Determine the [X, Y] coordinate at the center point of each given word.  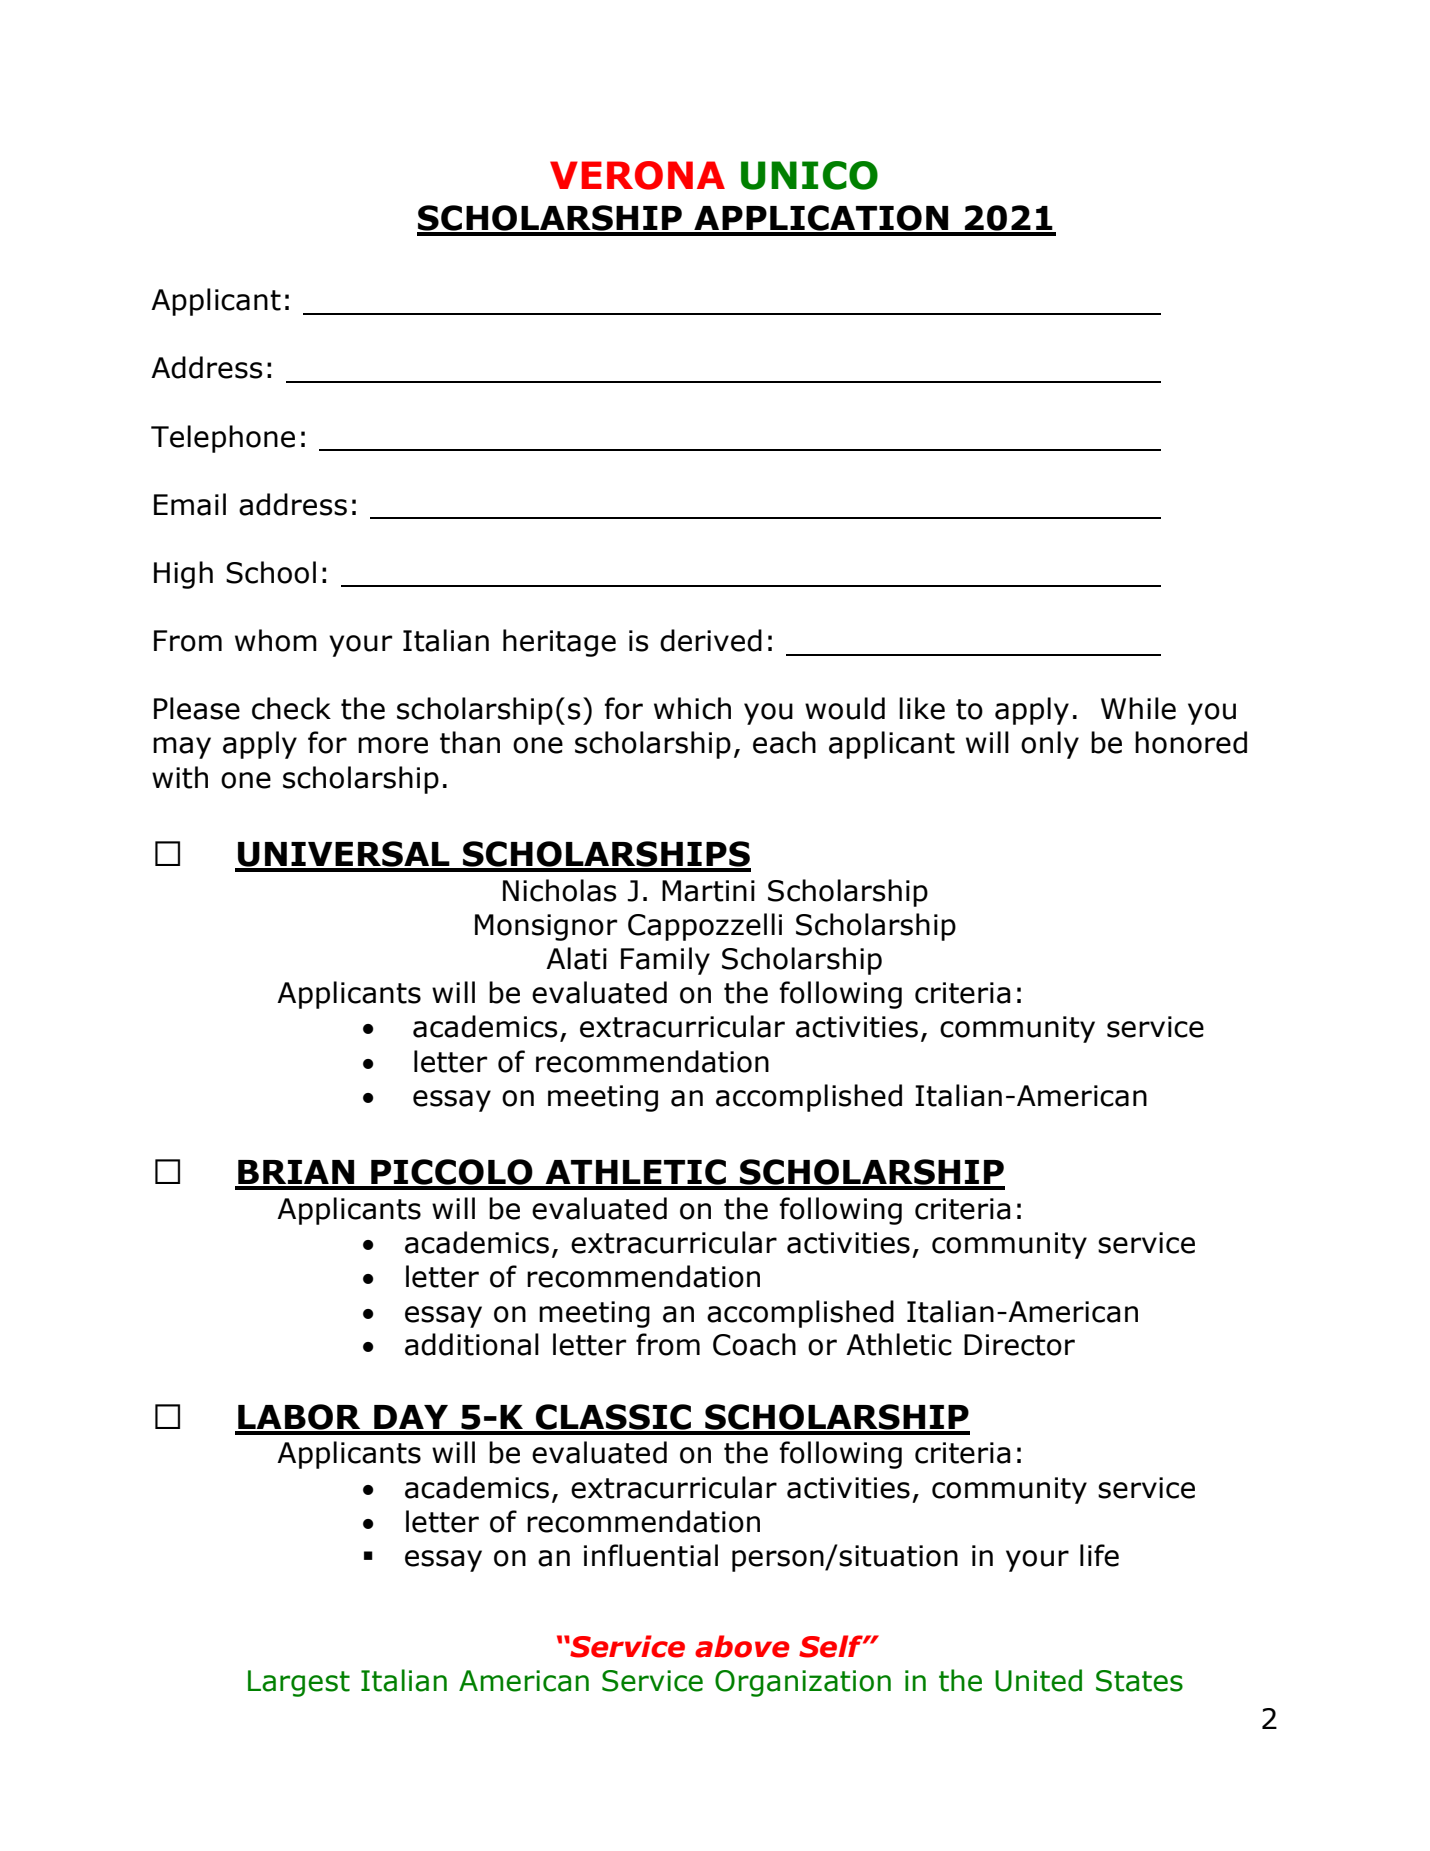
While [1138, 708]
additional [472, 1344]
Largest [299, 1683]
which [692, 708]
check [291, 708]
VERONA [637, 175]
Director [1019, 1345]
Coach [754, 1344]
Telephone [223, 439]
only [1050, 745]
